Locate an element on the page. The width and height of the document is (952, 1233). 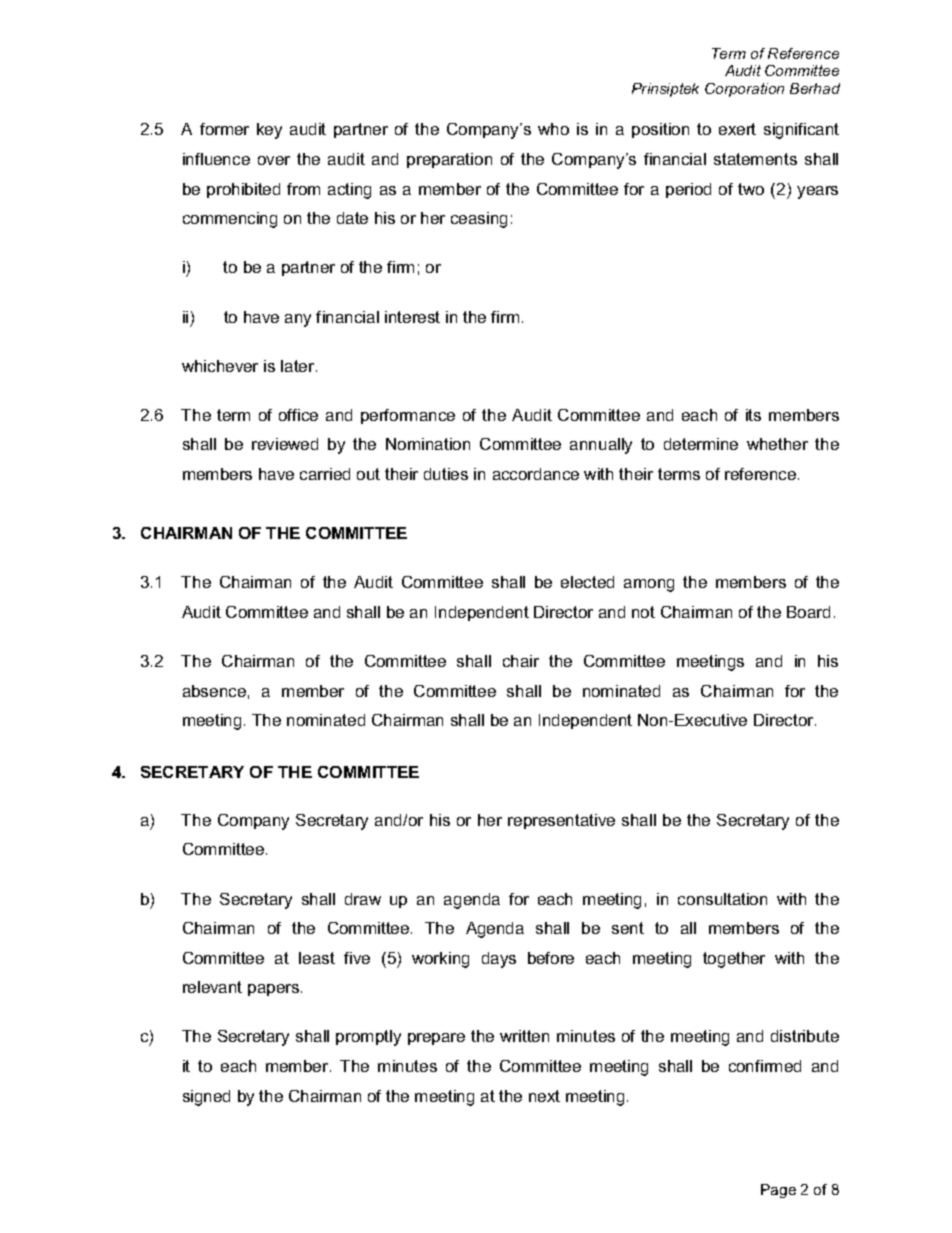
elected is located at coordinates (587, 582).
